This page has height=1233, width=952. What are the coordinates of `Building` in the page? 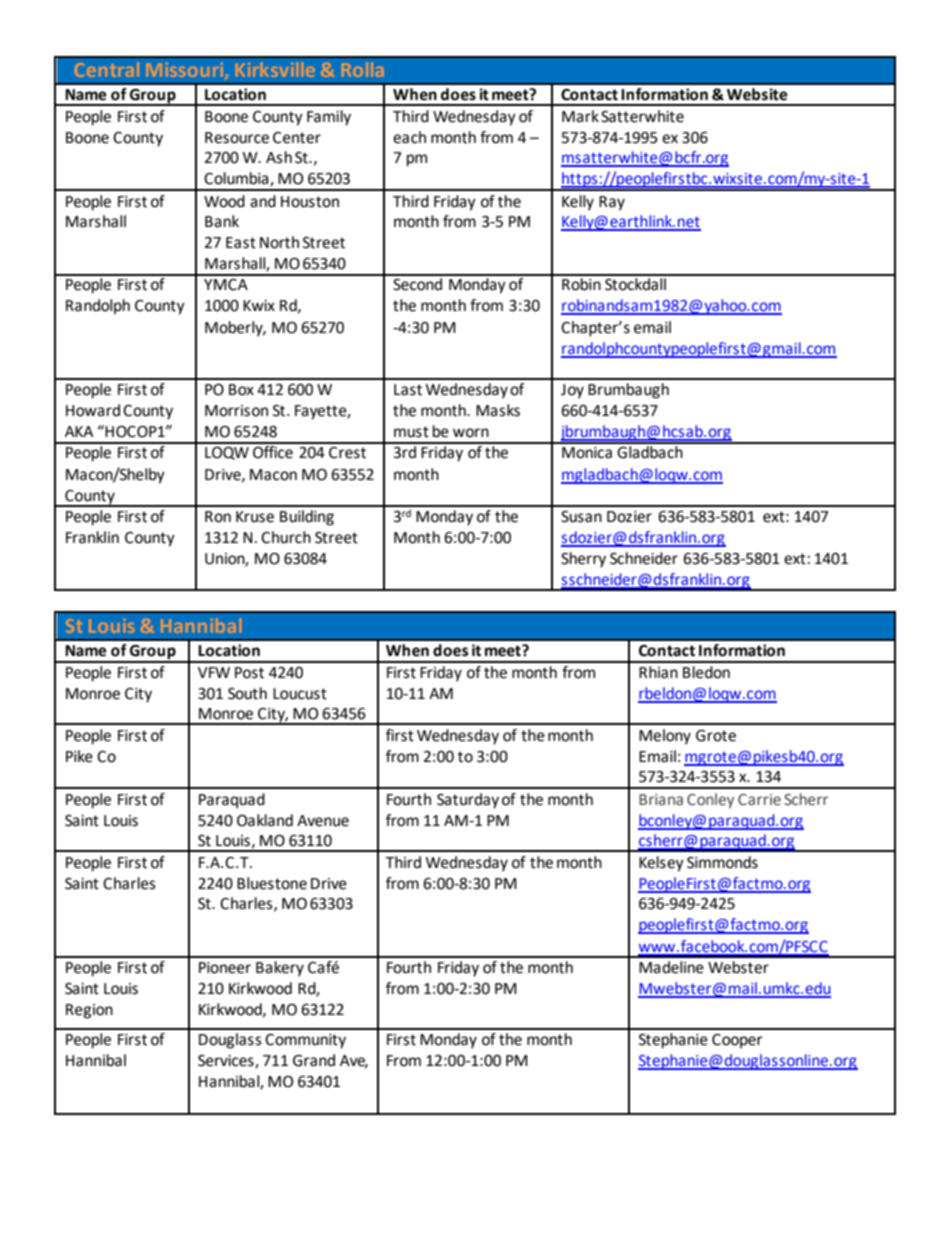 It's located at (307, 518).
